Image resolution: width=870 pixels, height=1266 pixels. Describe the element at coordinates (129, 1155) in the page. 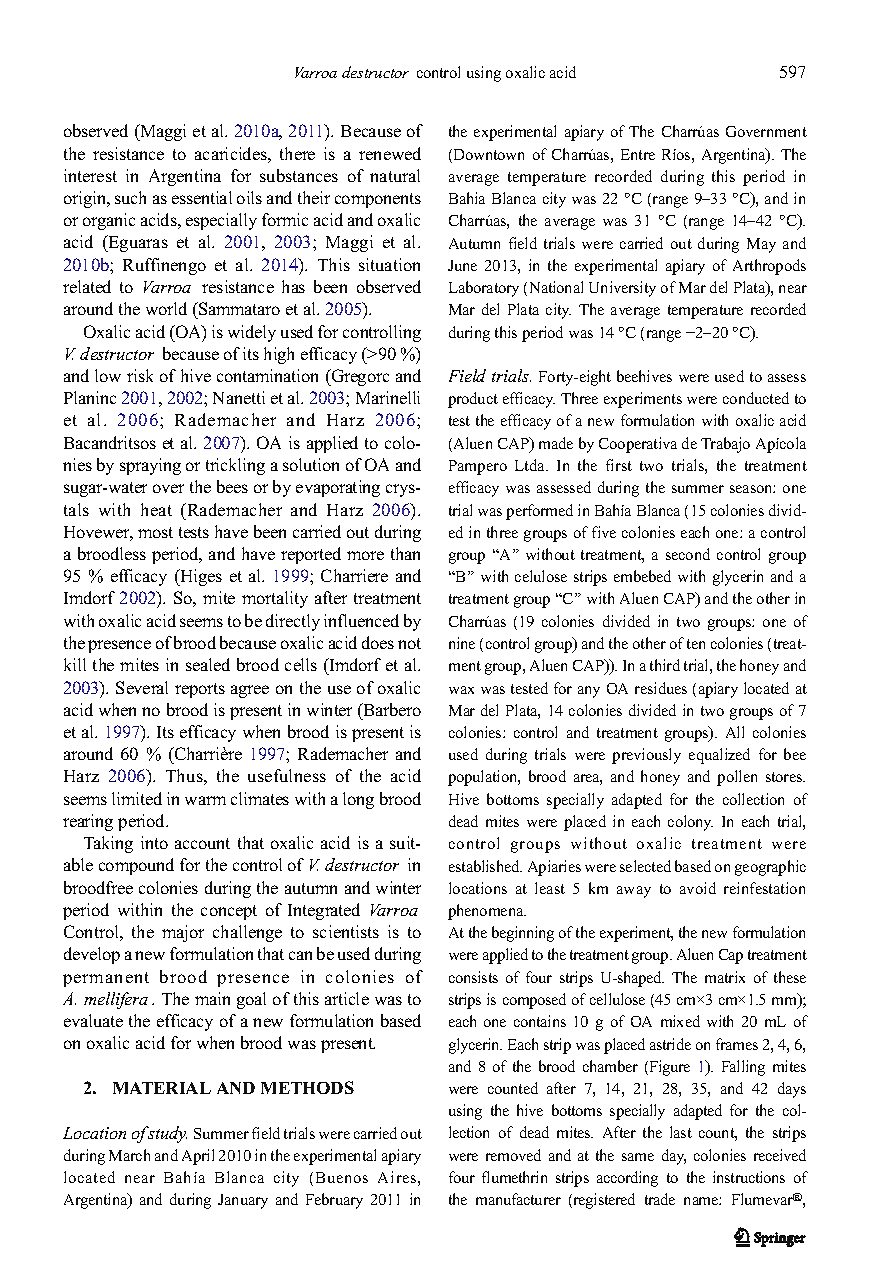

I see `March` at that location.
